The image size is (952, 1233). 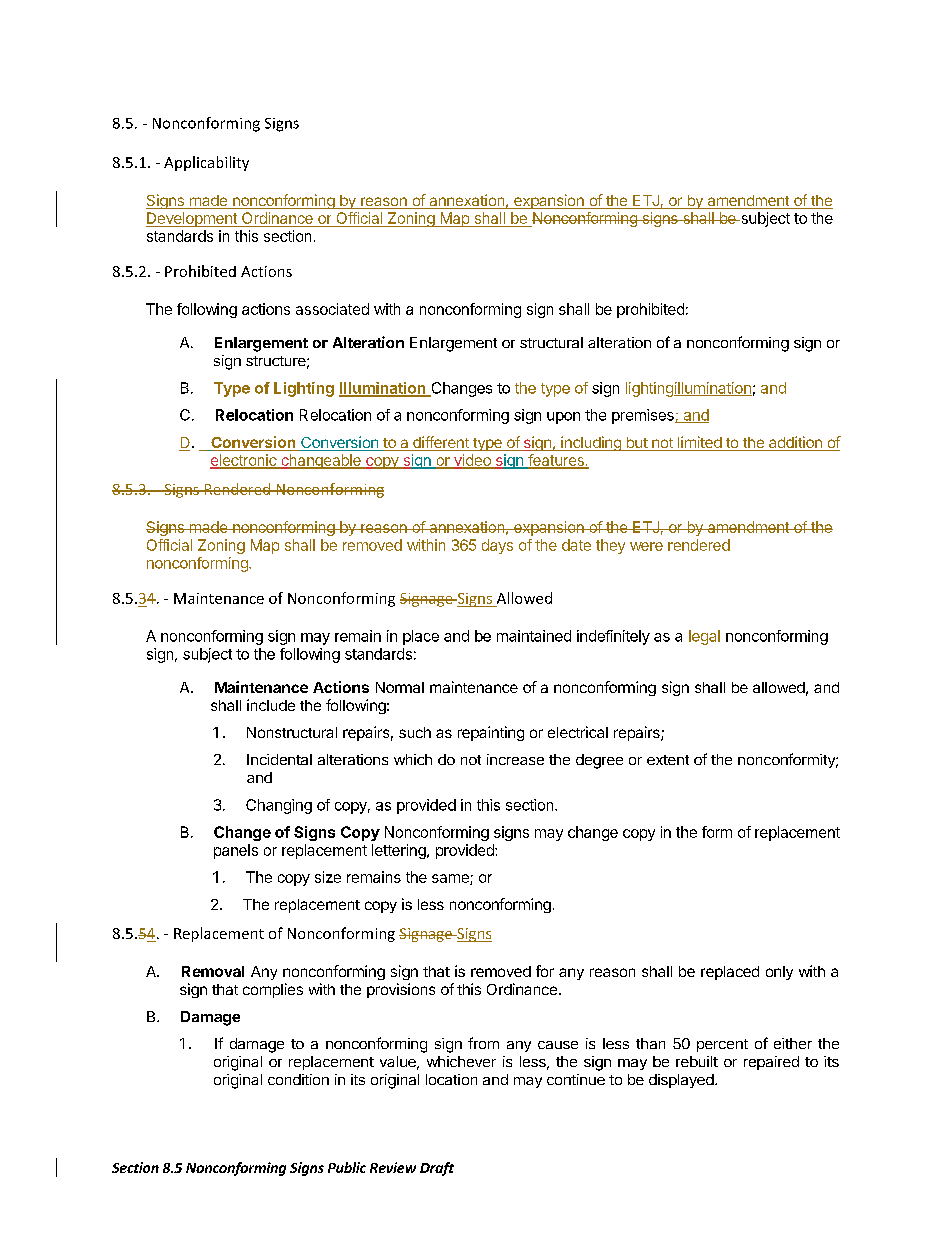 I want to click on Draft, so click(x=437, y=1169).
